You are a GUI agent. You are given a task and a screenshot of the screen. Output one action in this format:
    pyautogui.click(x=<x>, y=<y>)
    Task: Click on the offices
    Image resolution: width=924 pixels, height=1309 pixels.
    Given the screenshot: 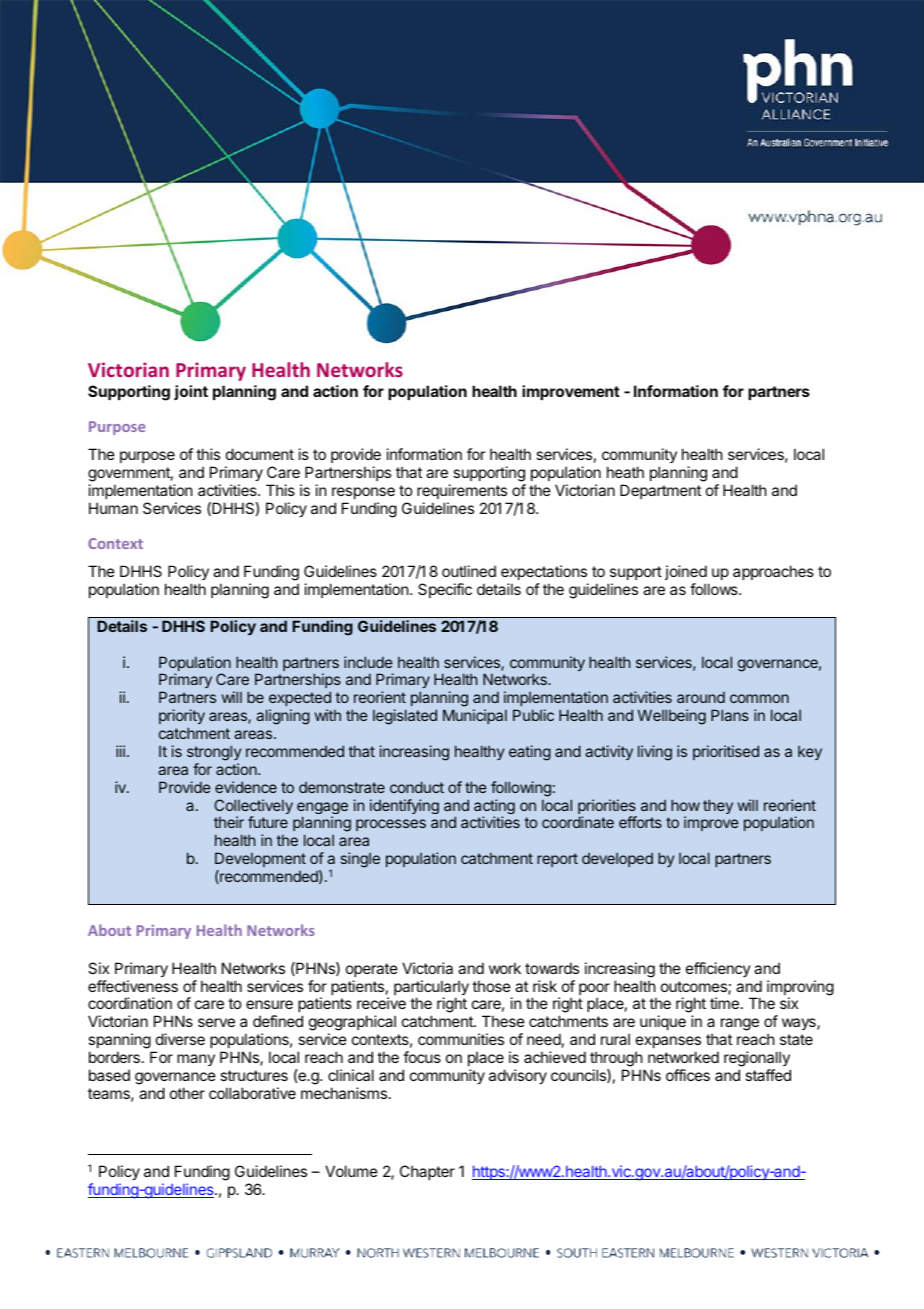 What is the action you would take?
    pyautogui.click(x=688, y=1075)
